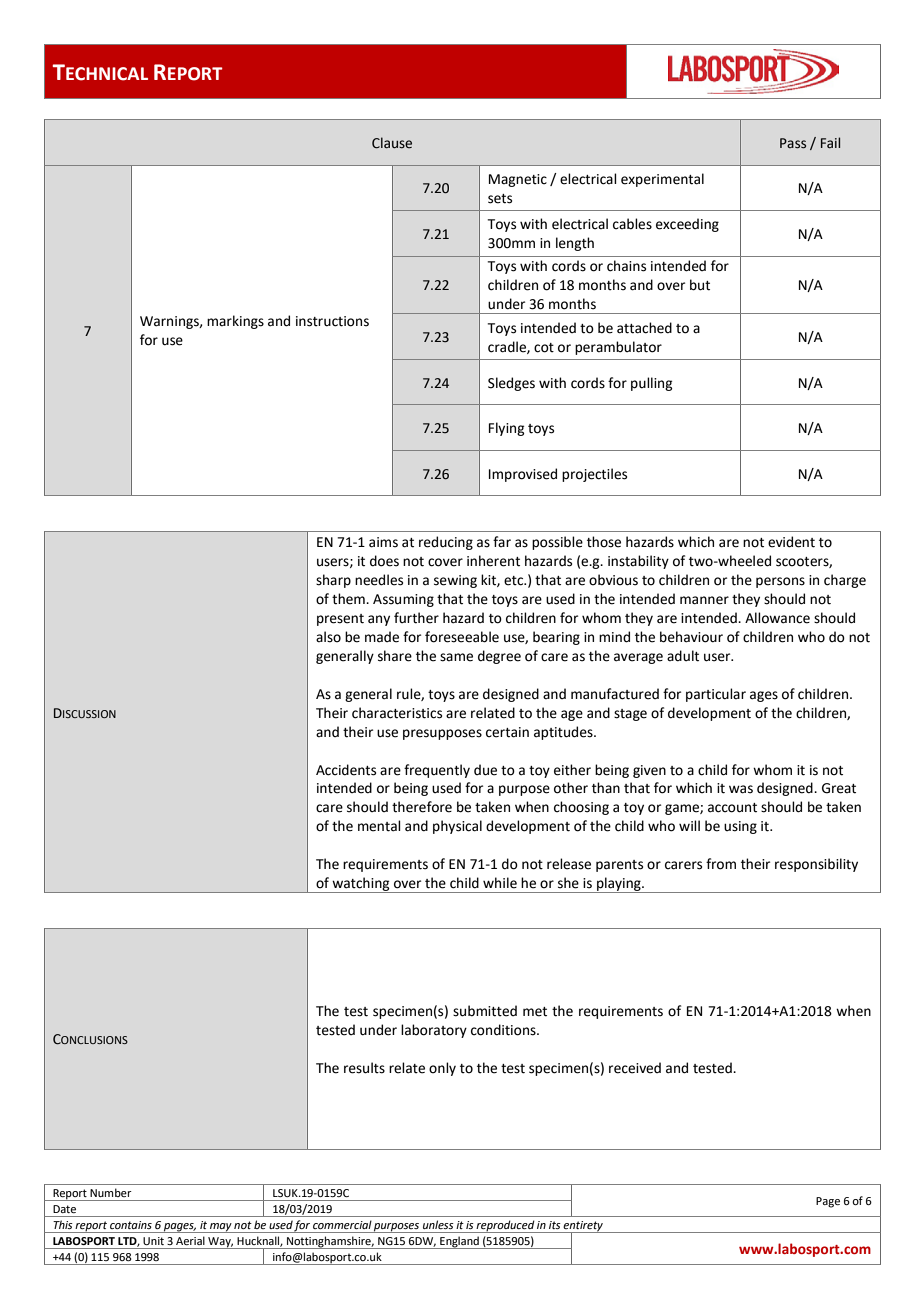  What do you see at coordinates (741, 789) in the screenshot?
I see `was` at bounding box center [741, 789].
